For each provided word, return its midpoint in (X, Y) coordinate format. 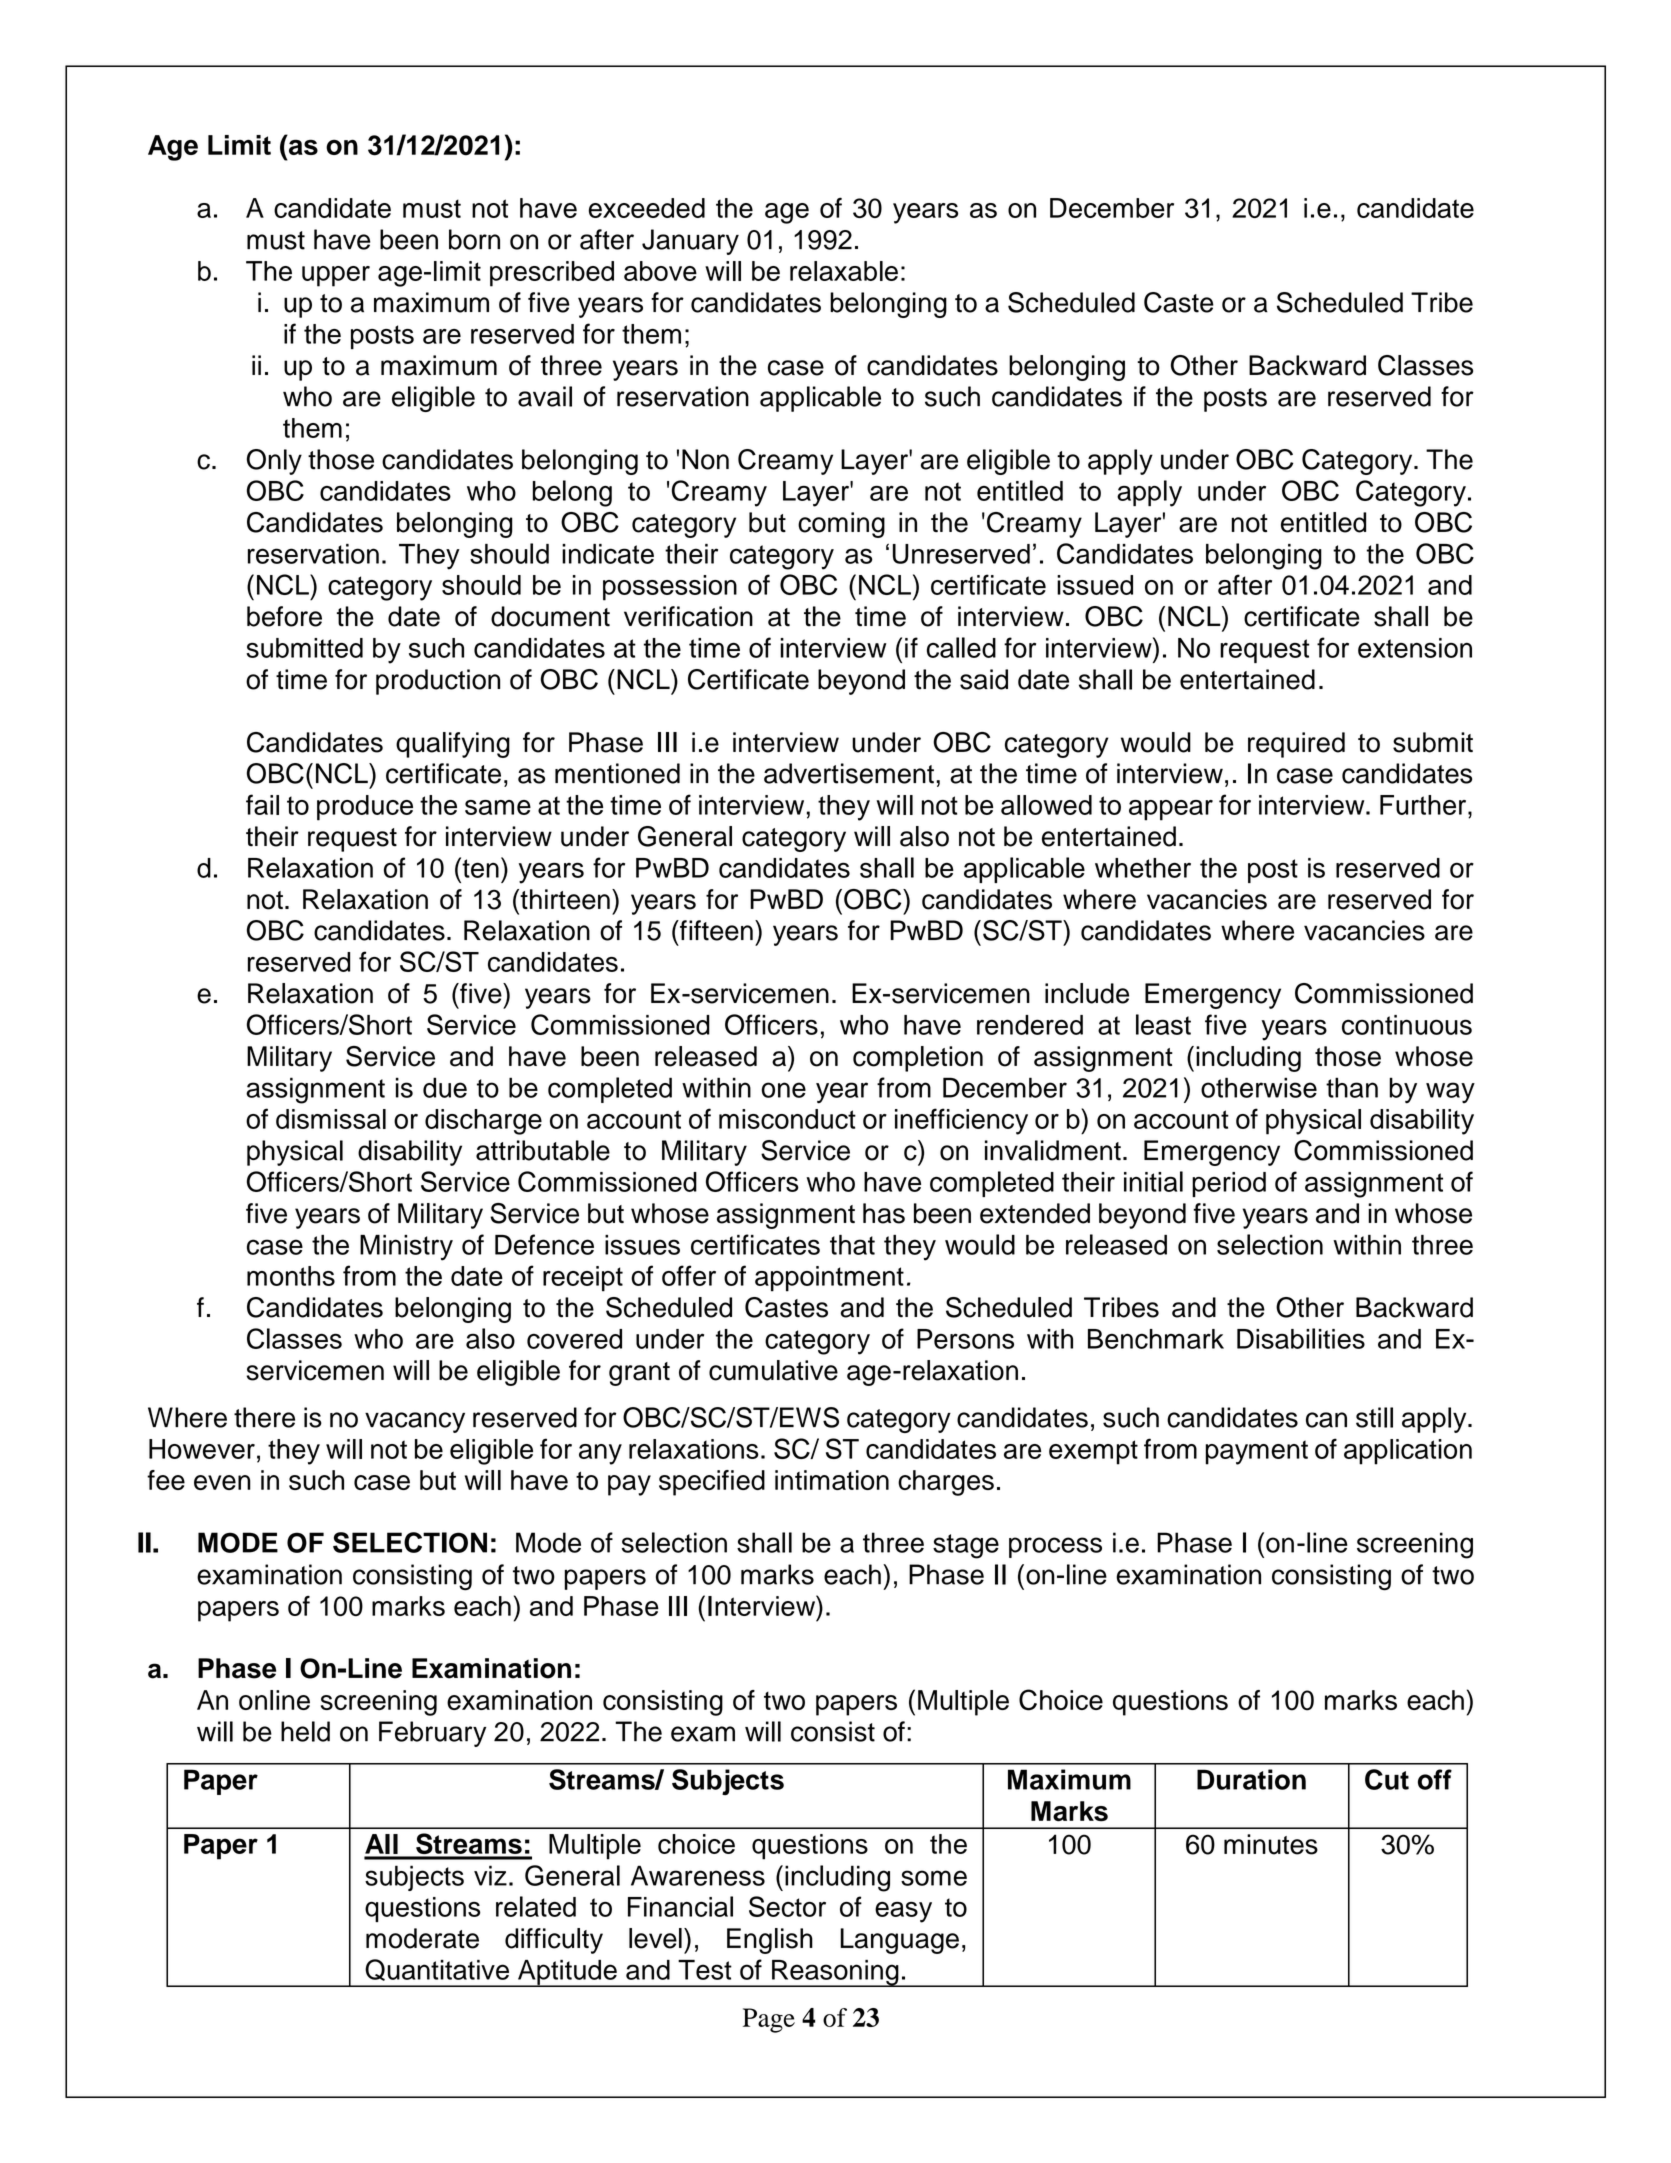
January (690, 242)
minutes (1271, 1844)
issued (1095, 585)
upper (336, 276)
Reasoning (835, 1973)
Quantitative (437, 1970)
